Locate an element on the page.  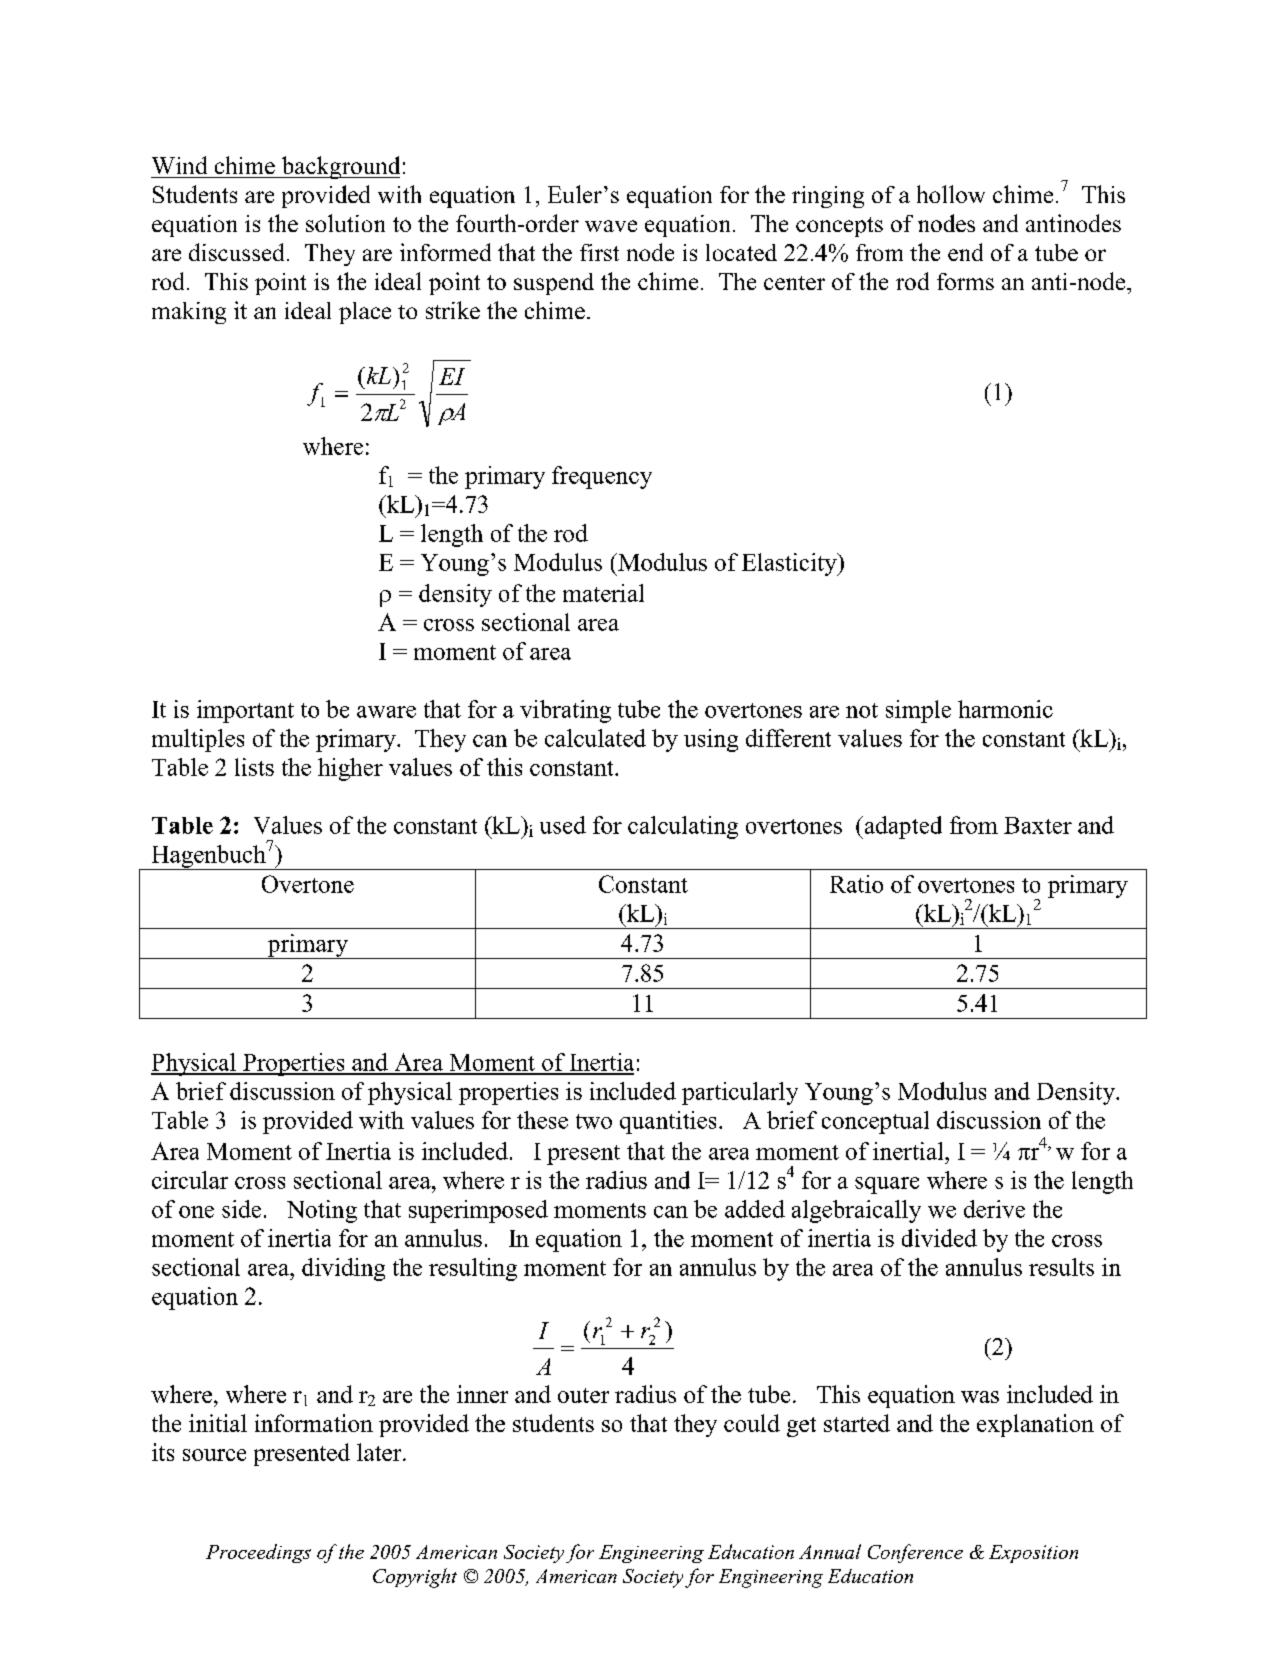
two is located at coordinates (594, 1121).
